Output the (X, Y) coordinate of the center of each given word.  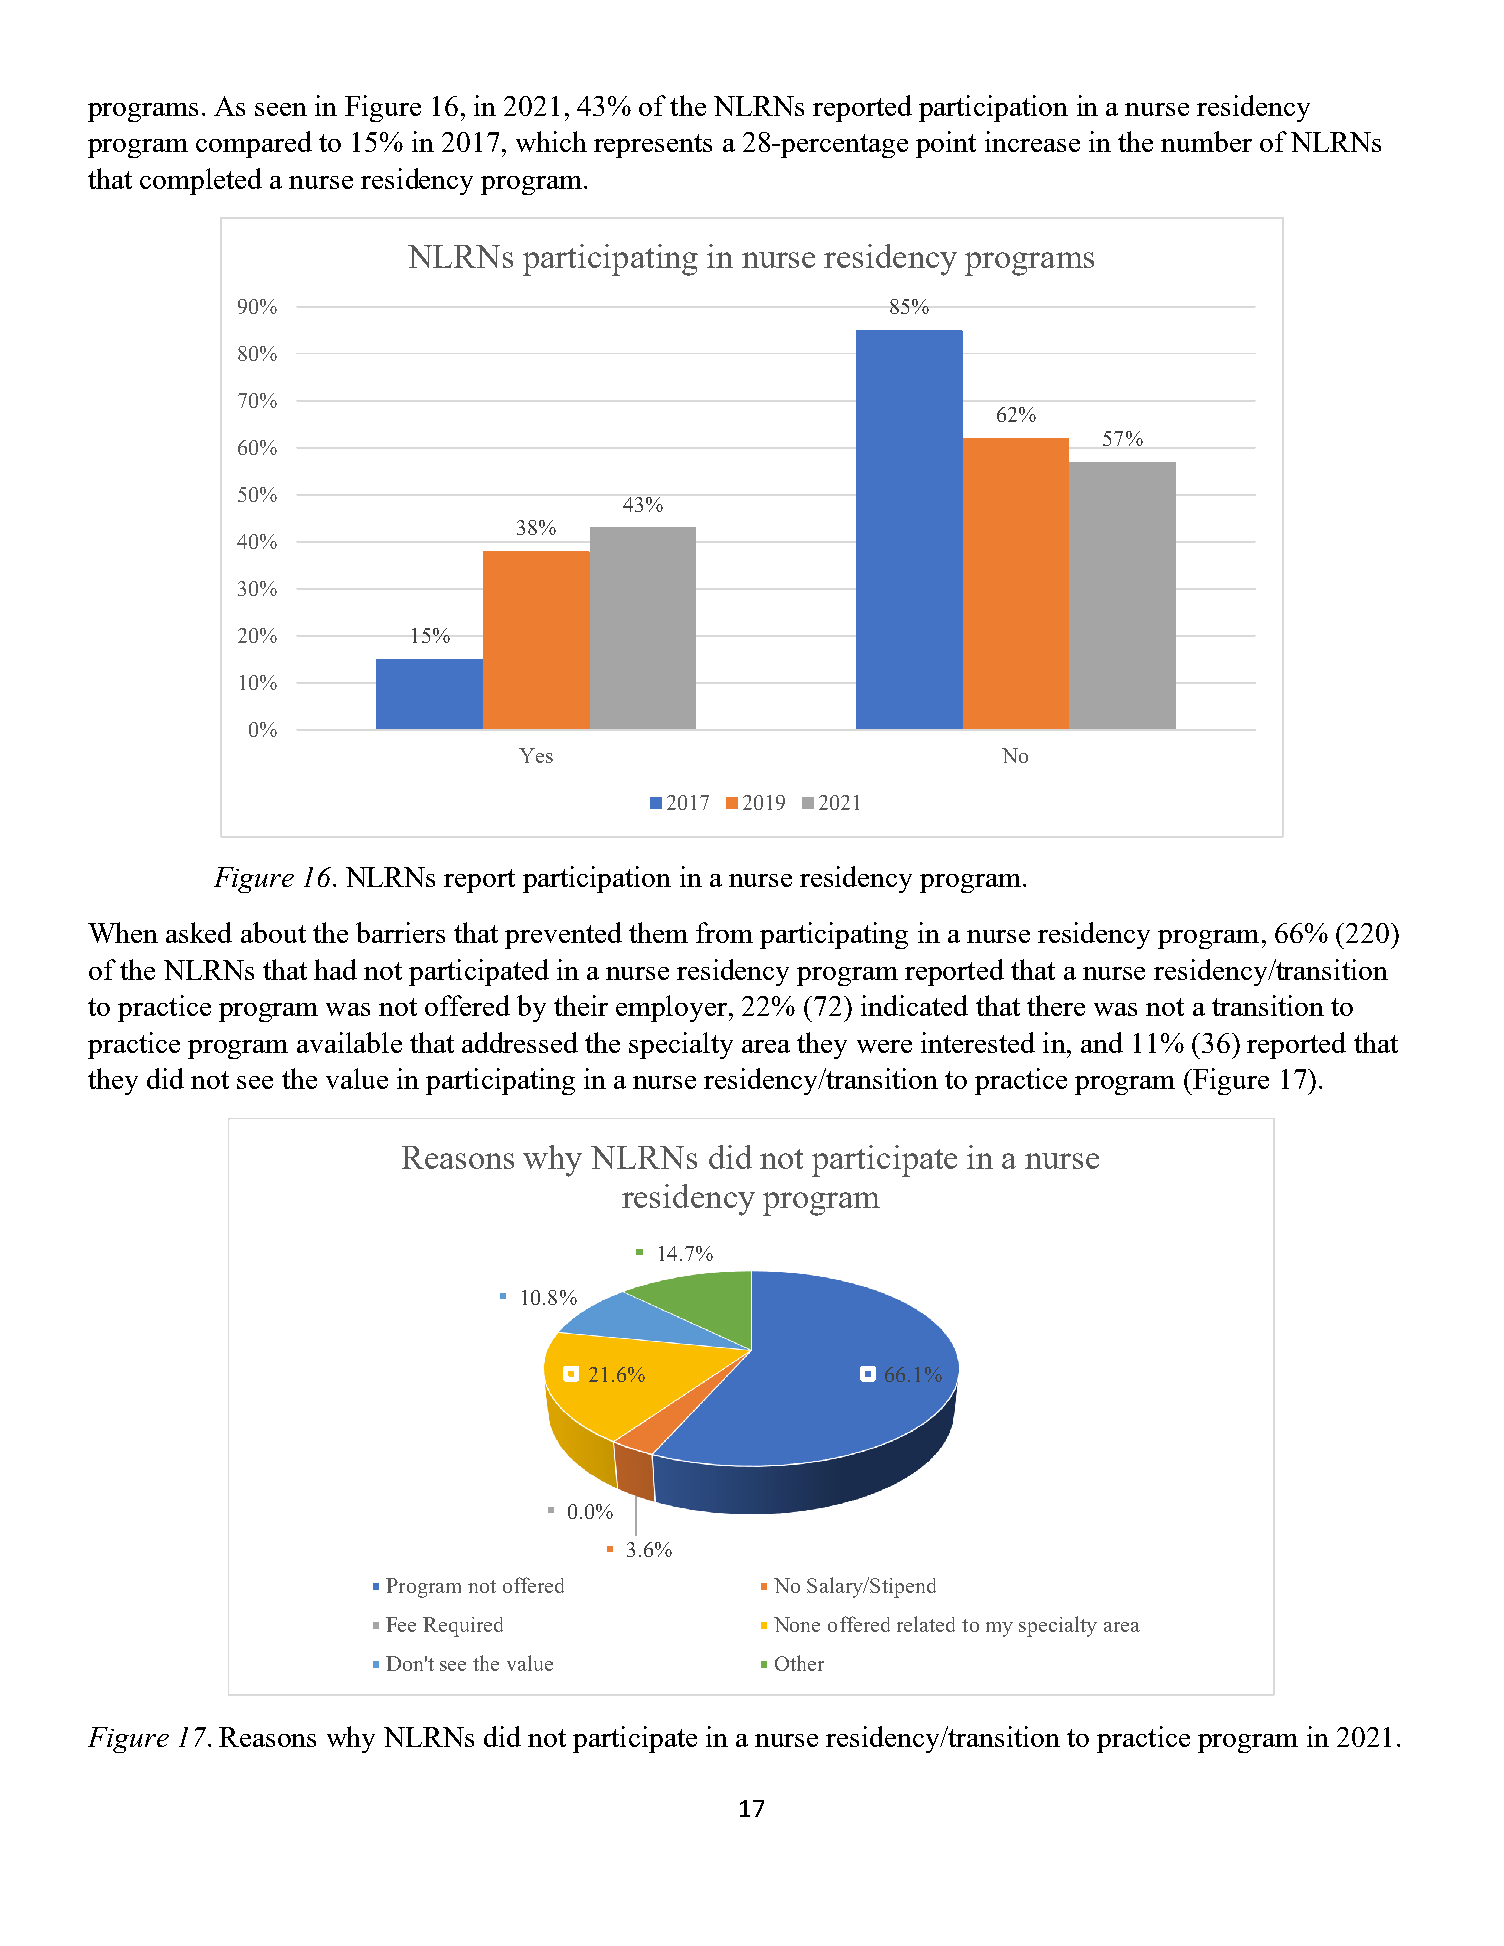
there (1056, 1005)
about (273, 932)
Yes (536, 755)
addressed (520, 1042)
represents (653, 146)
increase (1032, 141)
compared (254, 144)
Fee (401, 1624)
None (797, 1624)
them (658, 932)
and (1102, 1042)
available (349, 1042)
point (946, 144)
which (551, 141)
